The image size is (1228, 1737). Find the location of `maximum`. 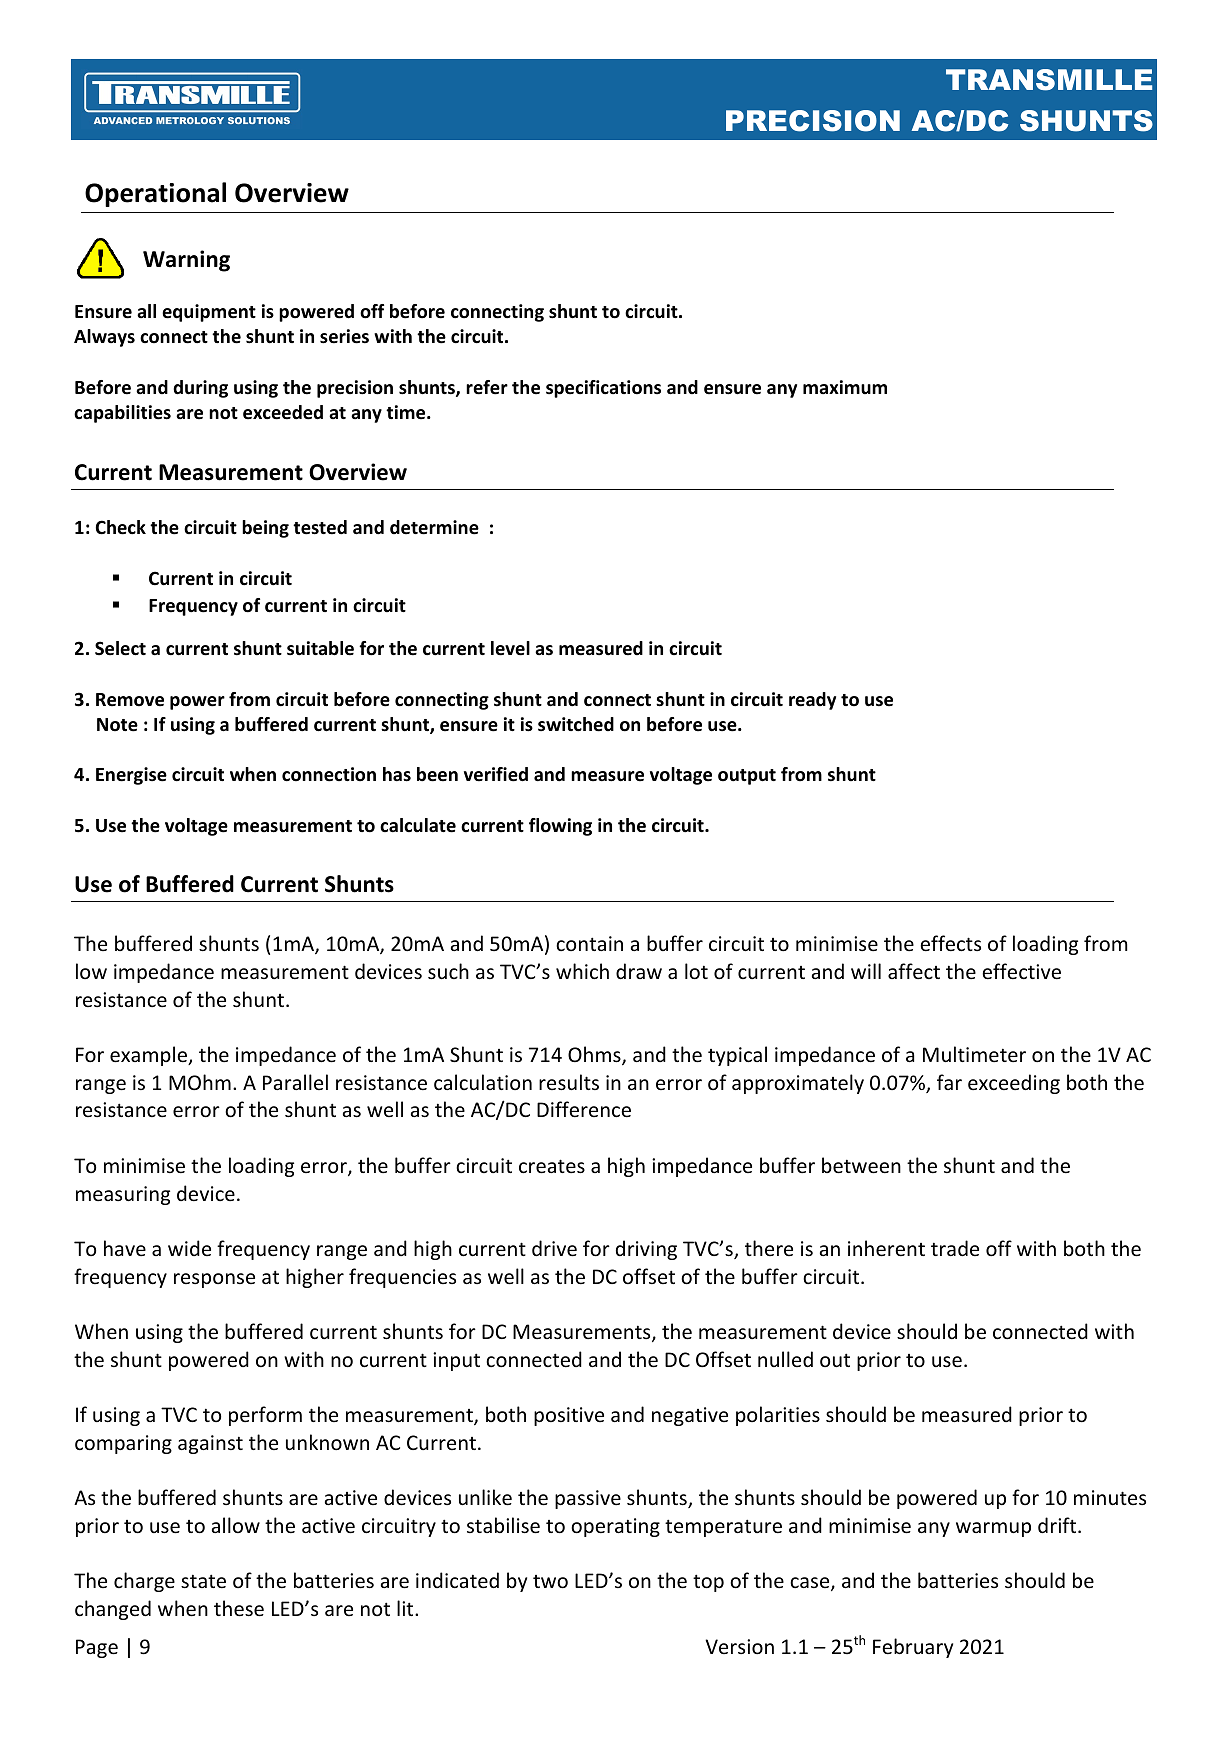

maximum is located at coordinates (845, 387).
